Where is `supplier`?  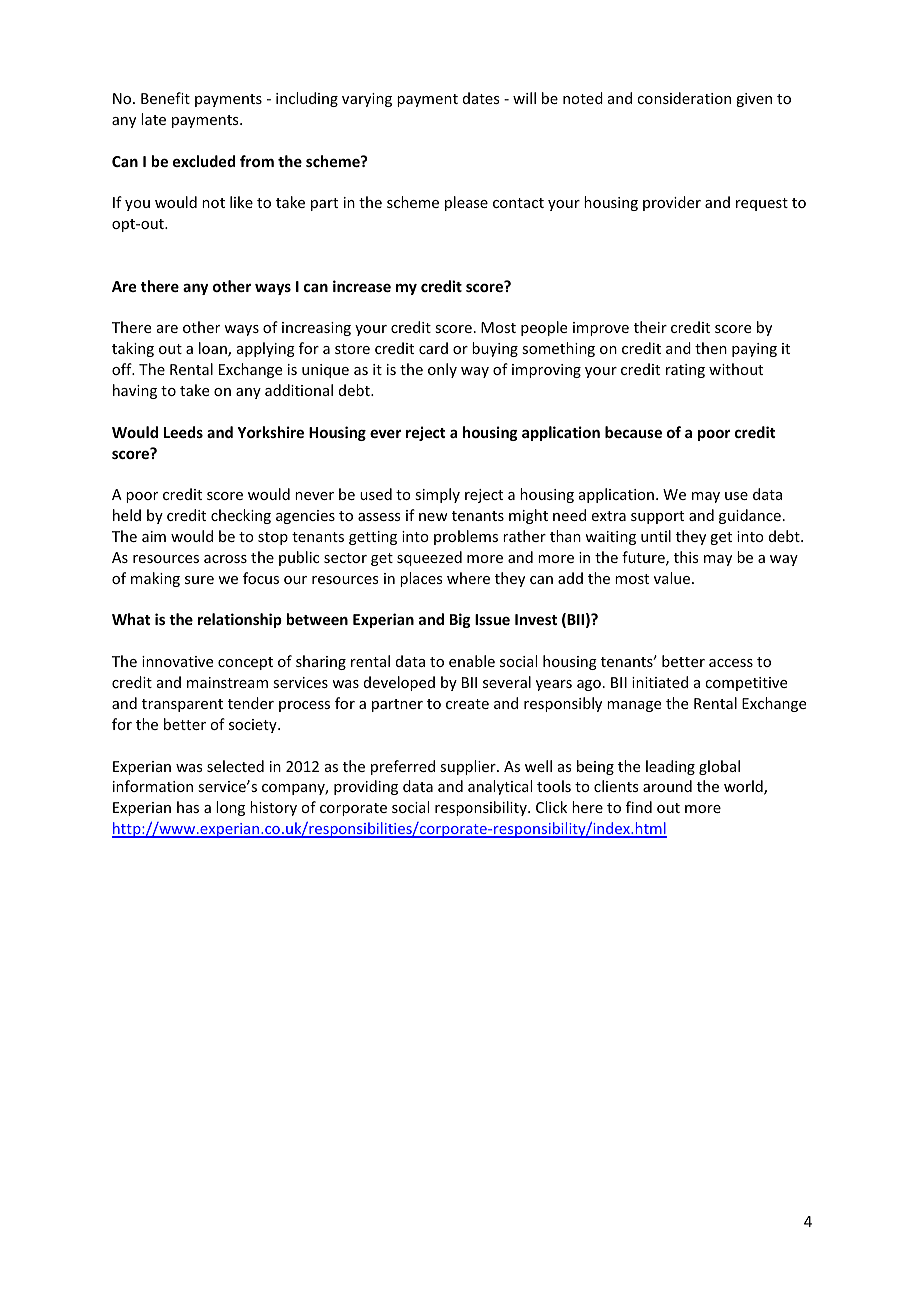
supplier is located at coordinates (469, 767).
